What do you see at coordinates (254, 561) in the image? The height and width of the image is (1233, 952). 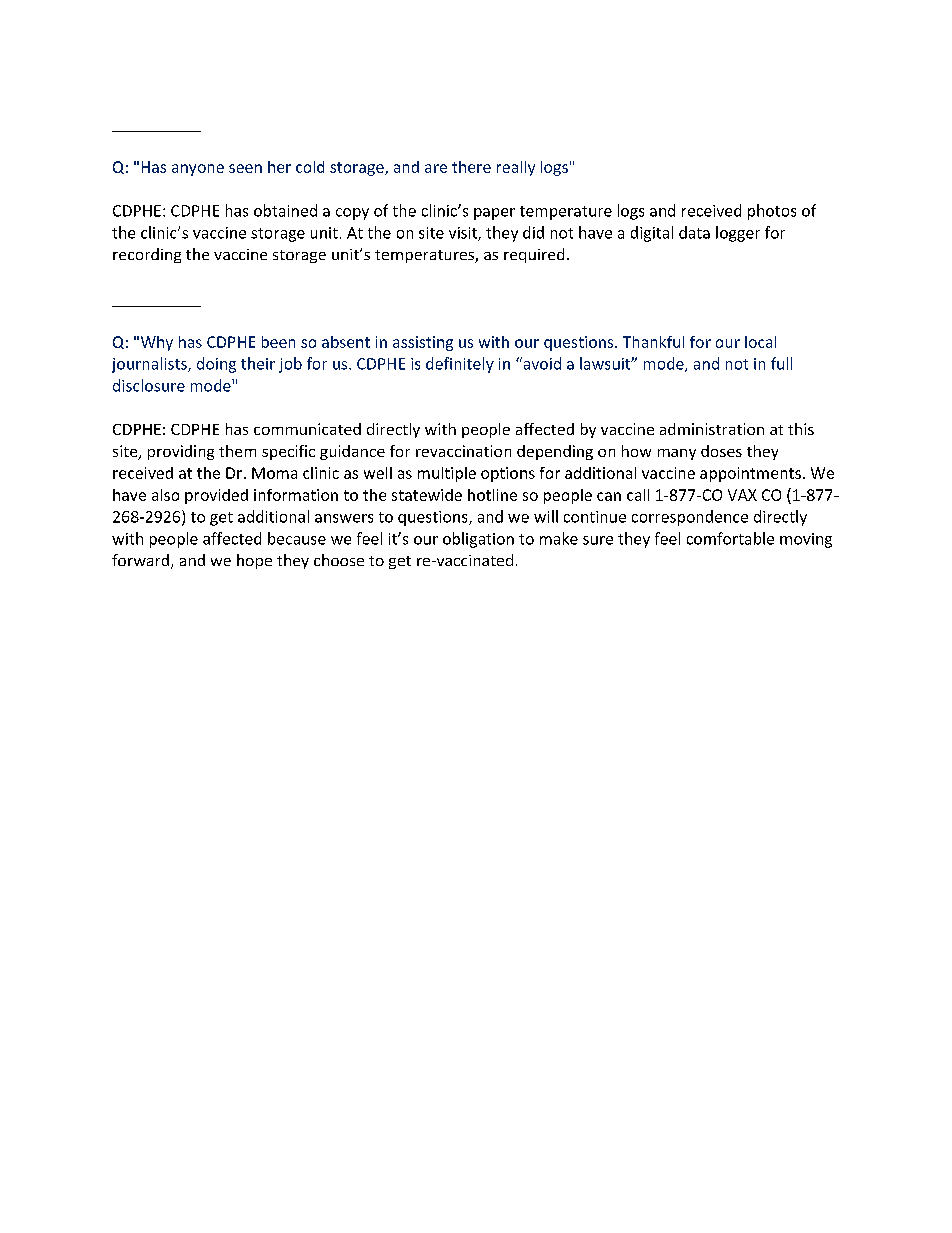 I see `hope` at bounding box center [254, 561].
